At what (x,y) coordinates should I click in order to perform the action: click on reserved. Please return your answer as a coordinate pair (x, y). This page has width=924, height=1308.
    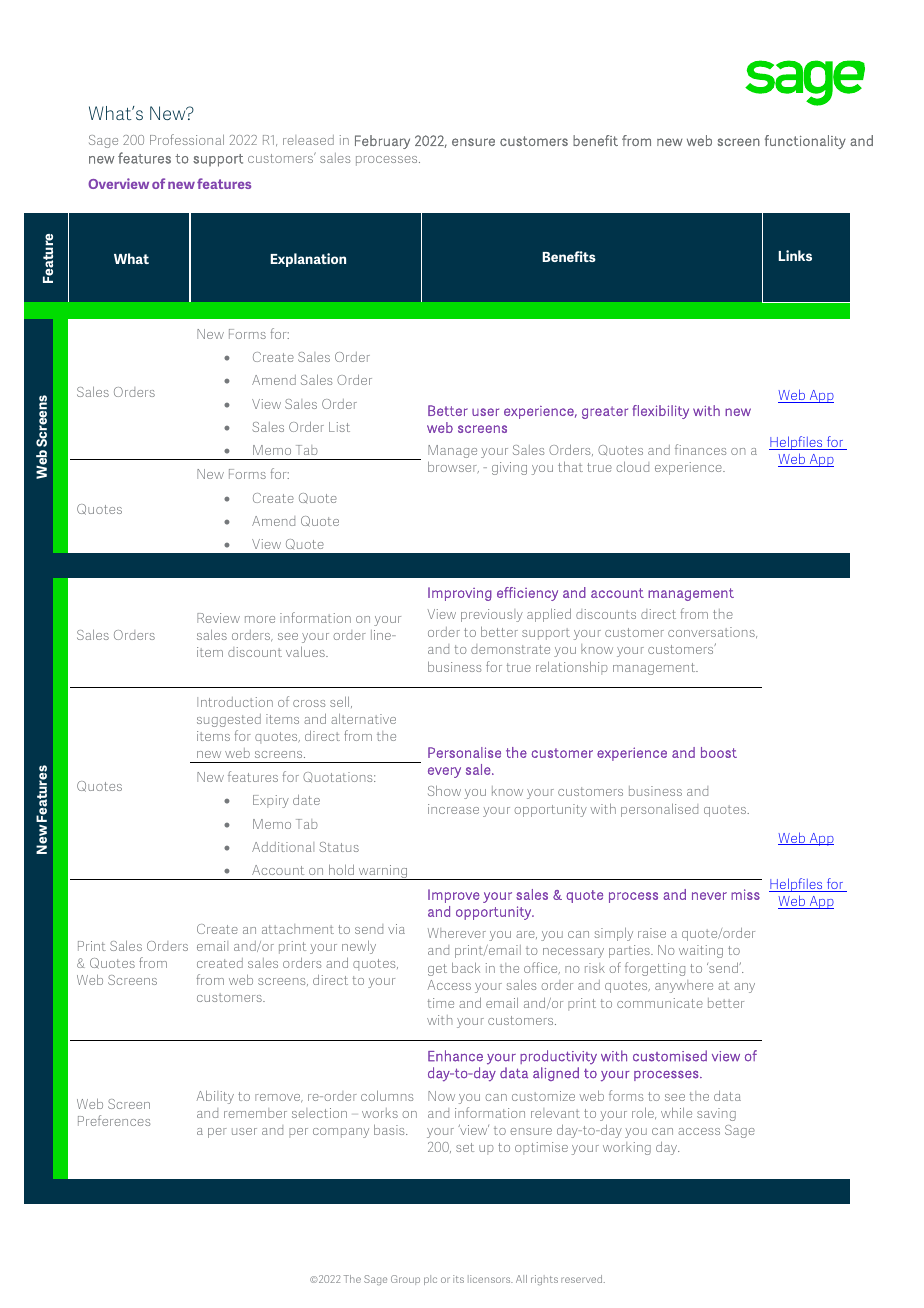
    Looking at the image, I should click on (583, 1279).
